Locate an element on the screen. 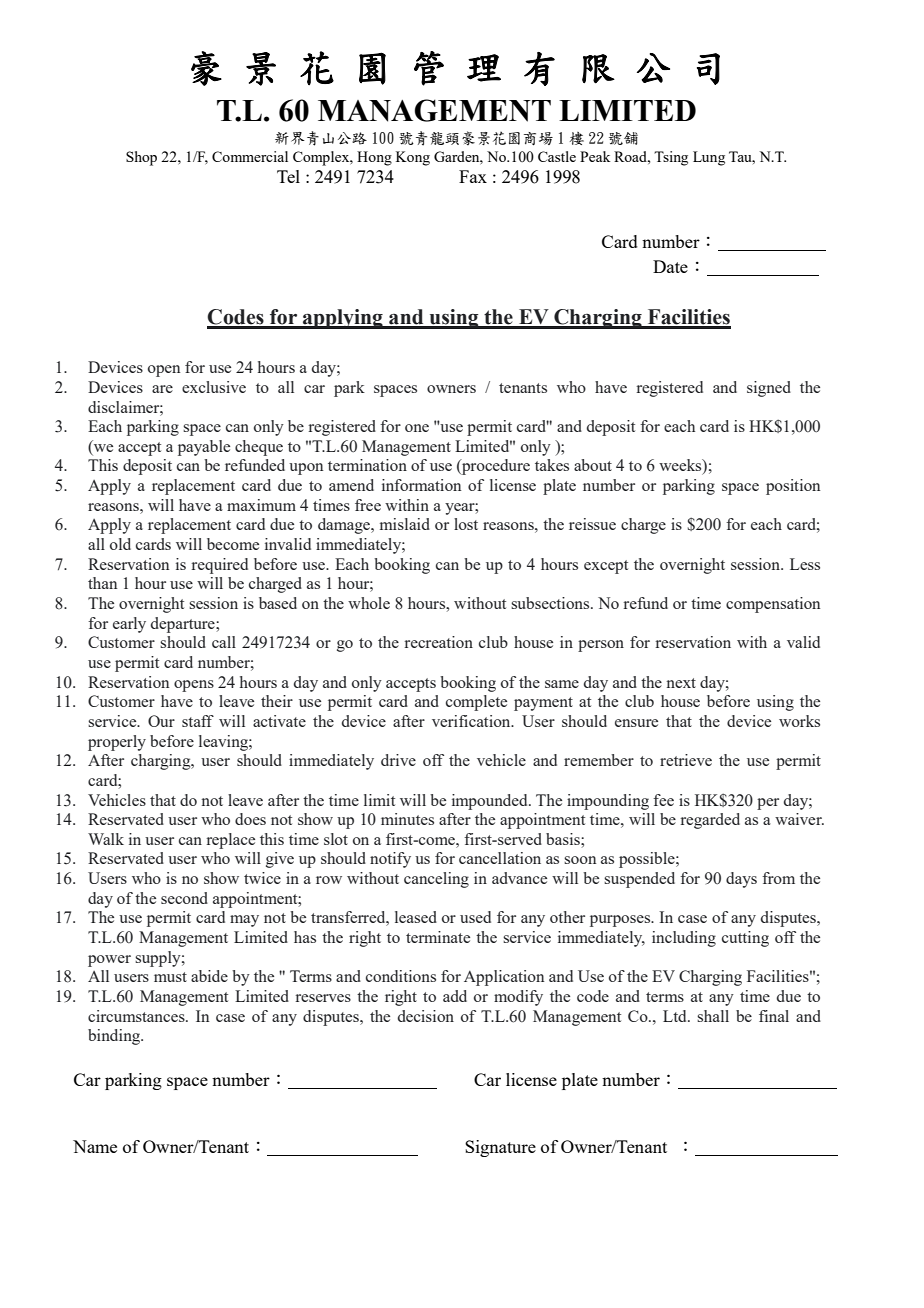 The height and width of the screenshot is (1308, 924). Lung is located at coordinates (709, 158).
